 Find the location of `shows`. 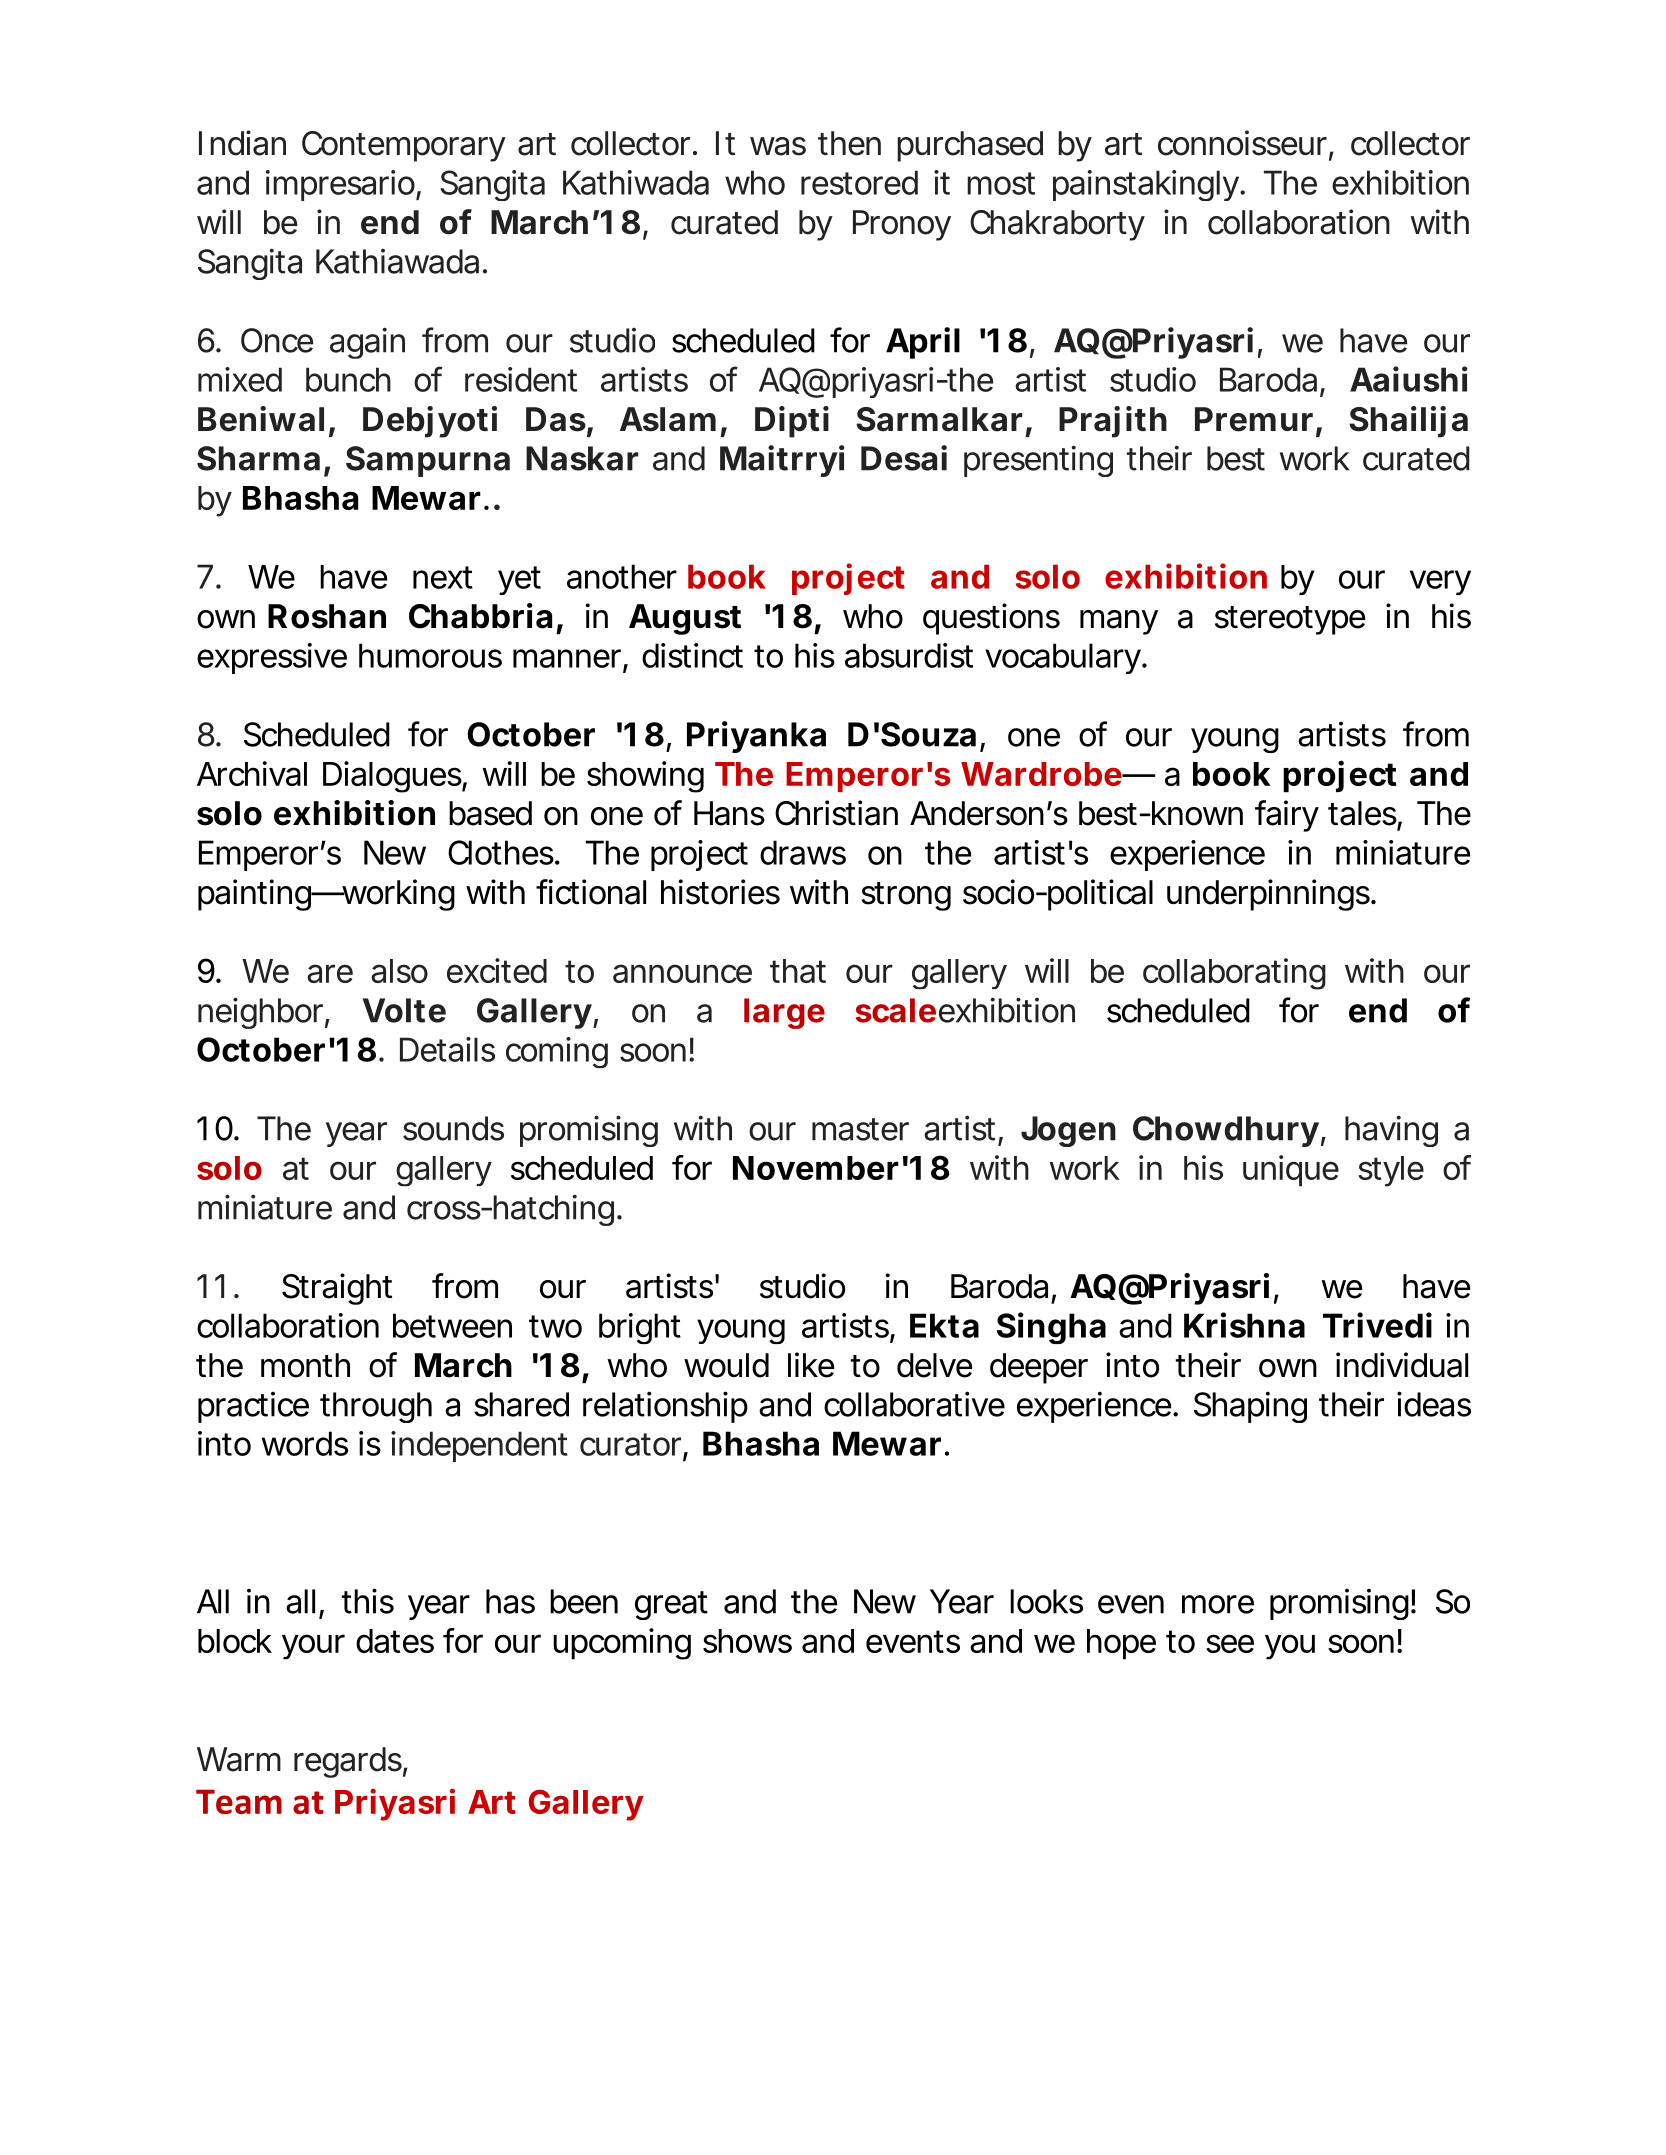

shows is located at coordinates (747, 1641).
